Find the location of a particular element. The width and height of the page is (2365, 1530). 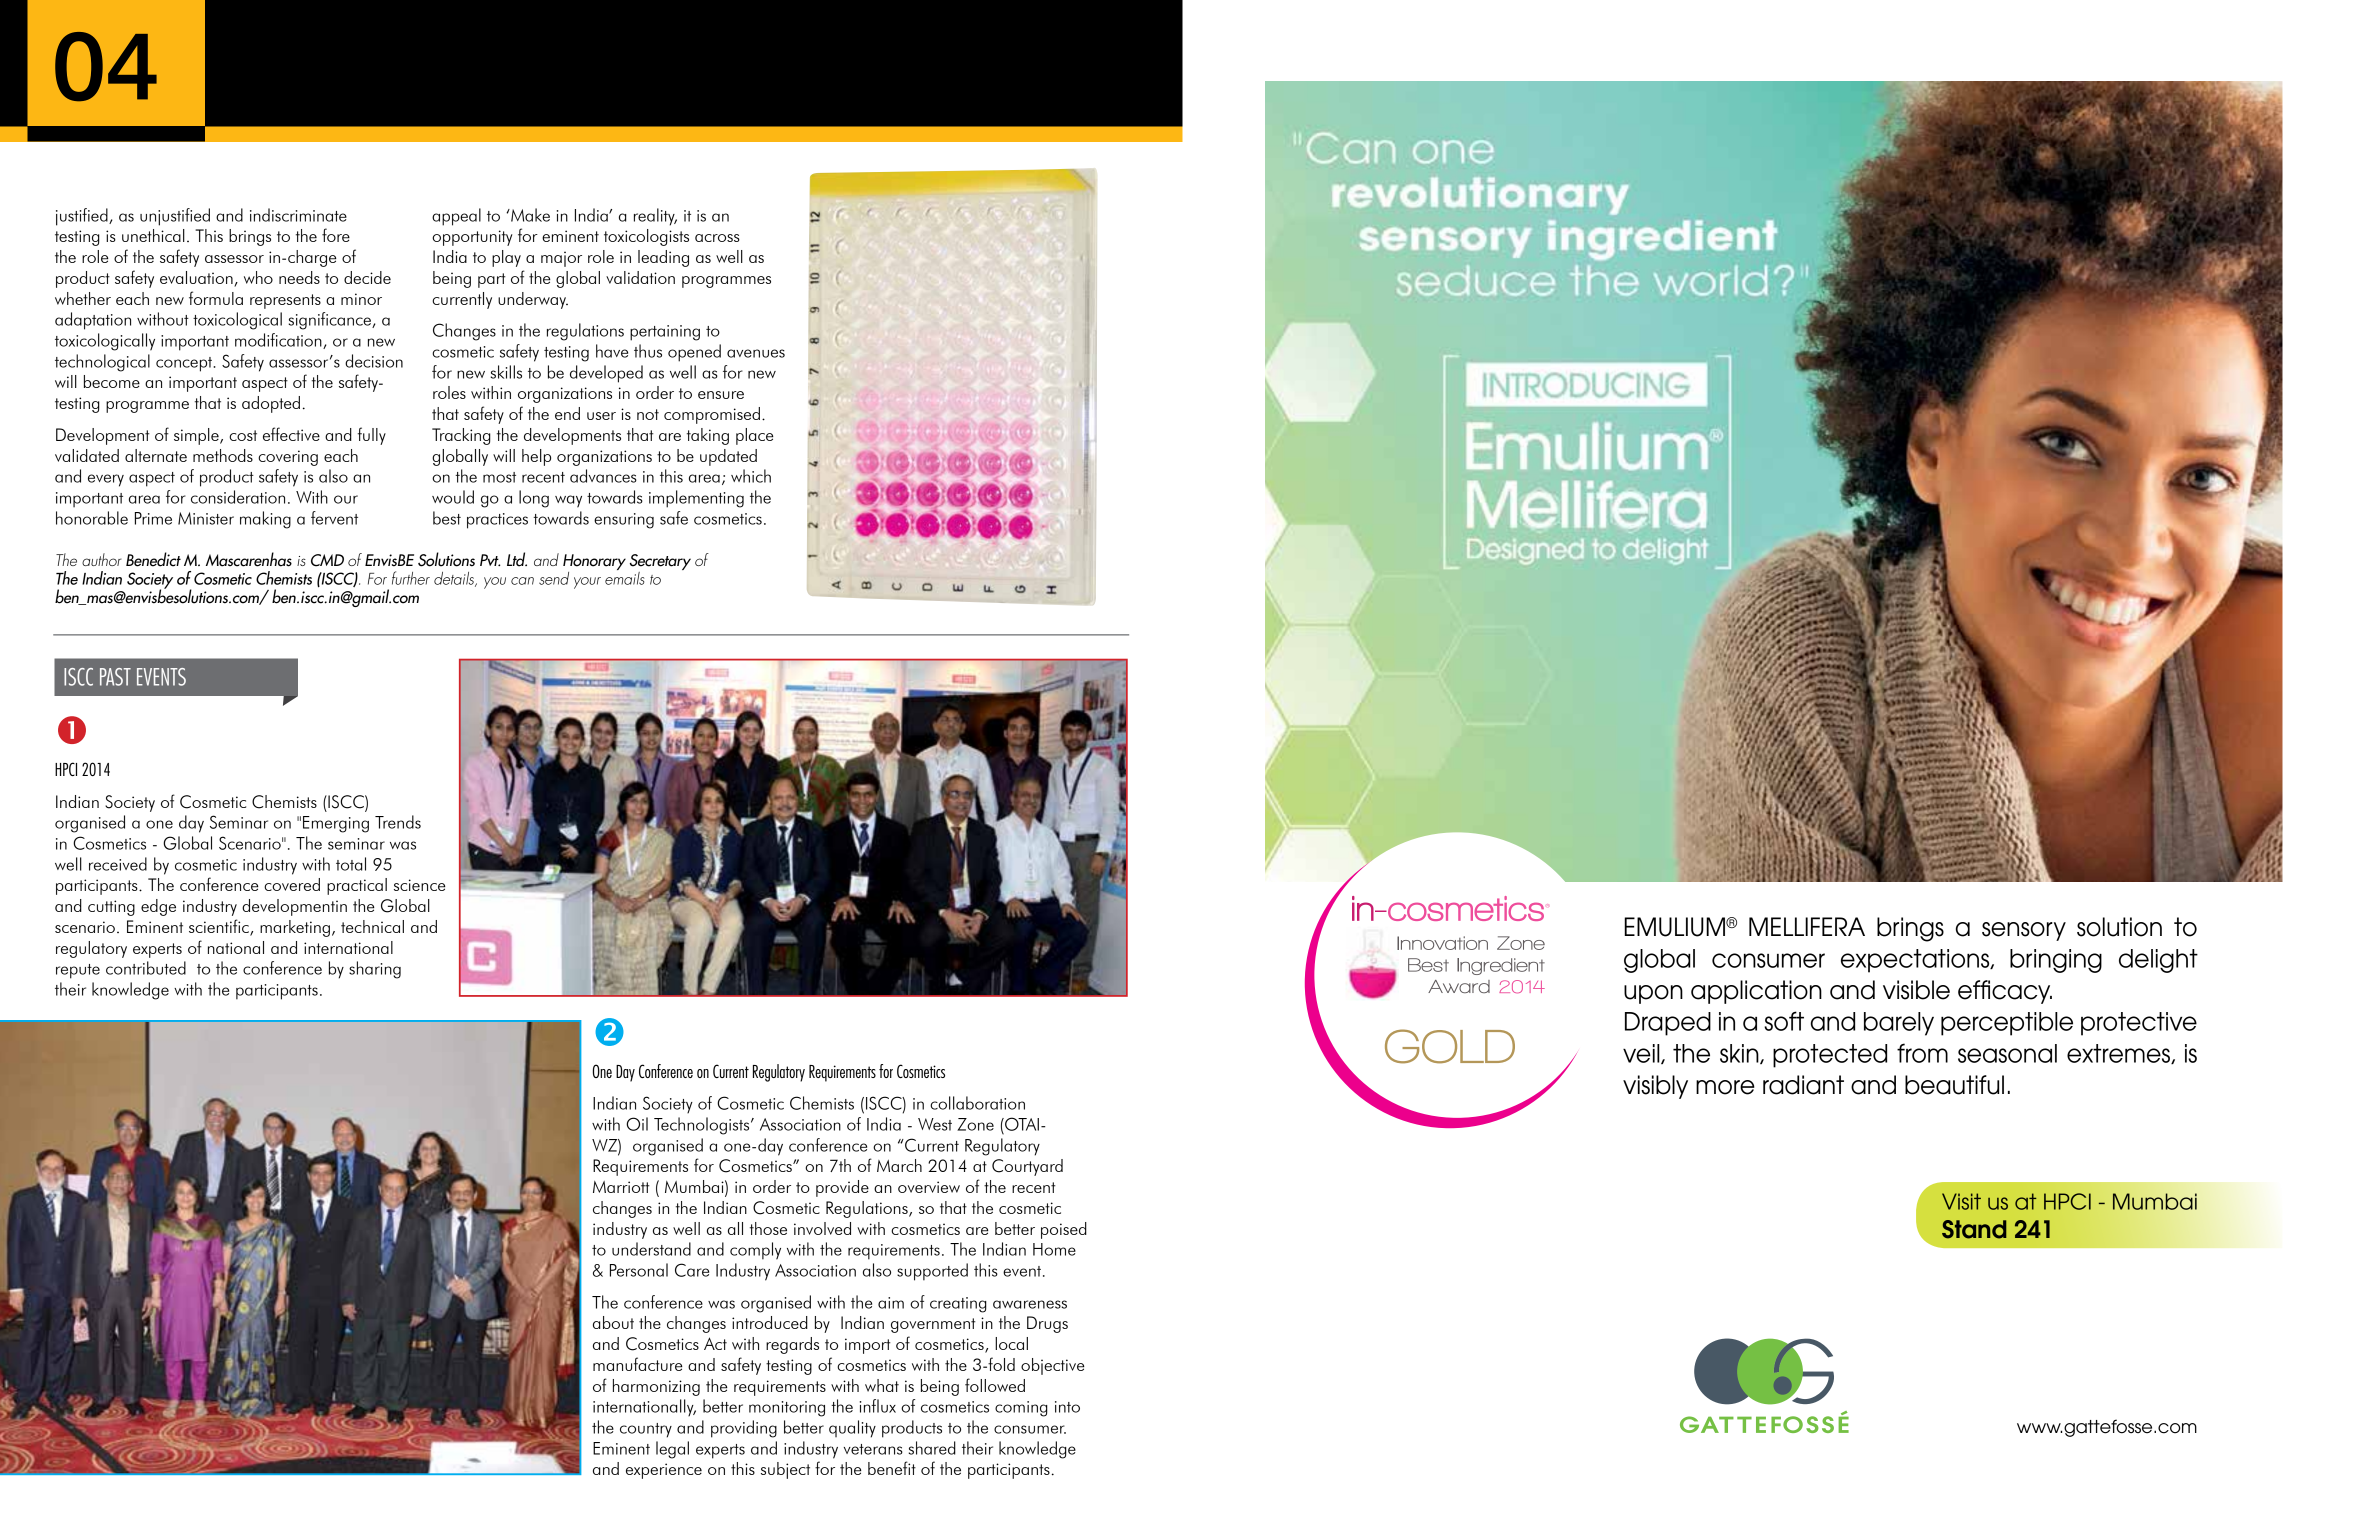

fore is located at coordinates (336, 235).
